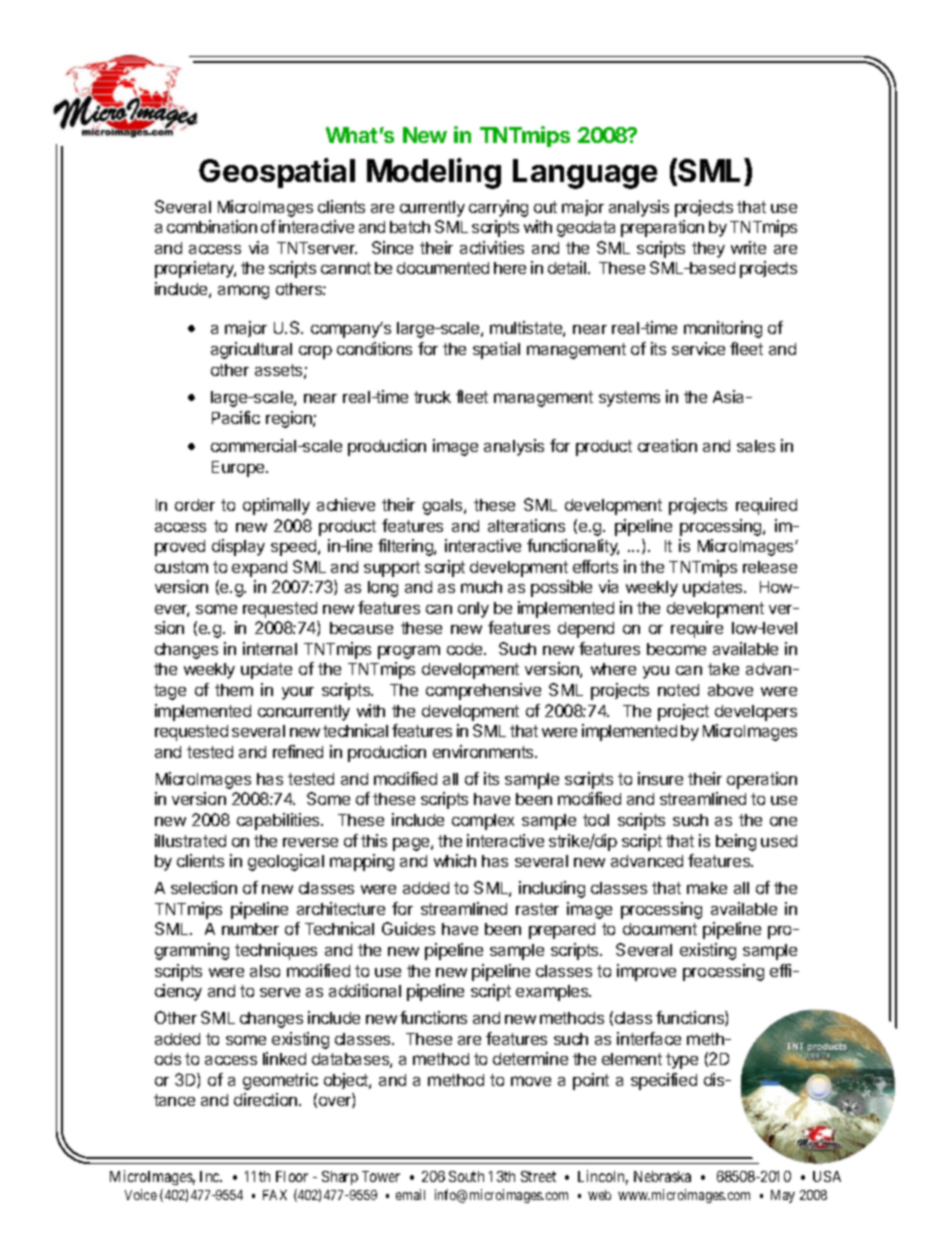  What do you see at coordinates (212, 226) in the screenshot?
I see `combination` at bounding box center [212, 226].
